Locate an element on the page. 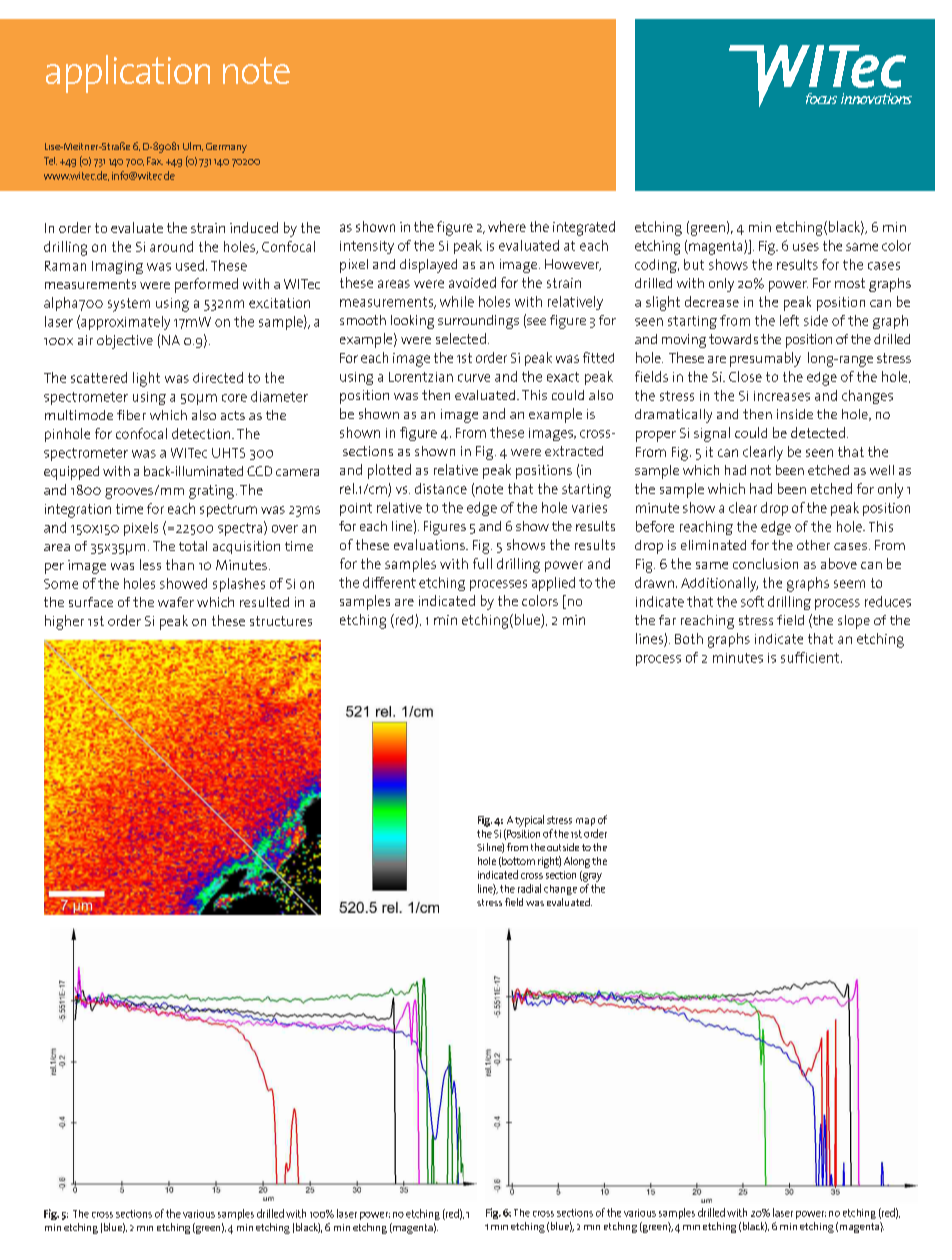 The height and width of the page is (1260, 952). applied is located at coordinates (553, 584).
